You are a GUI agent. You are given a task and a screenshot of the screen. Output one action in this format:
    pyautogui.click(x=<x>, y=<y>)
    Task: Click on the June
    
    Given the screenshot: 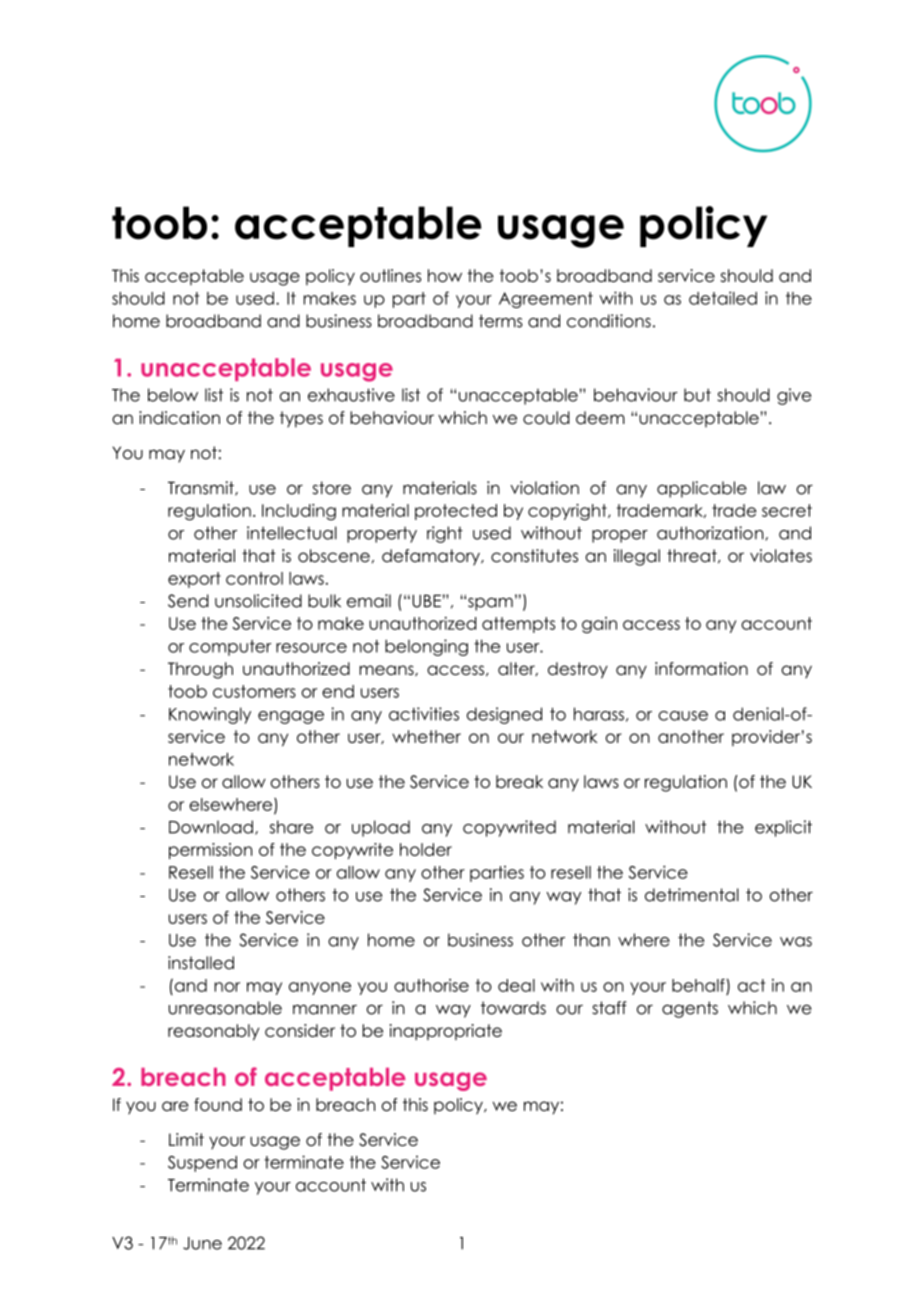 What is the action you would take?
    pyautogui.click(x=202, y=1243)
